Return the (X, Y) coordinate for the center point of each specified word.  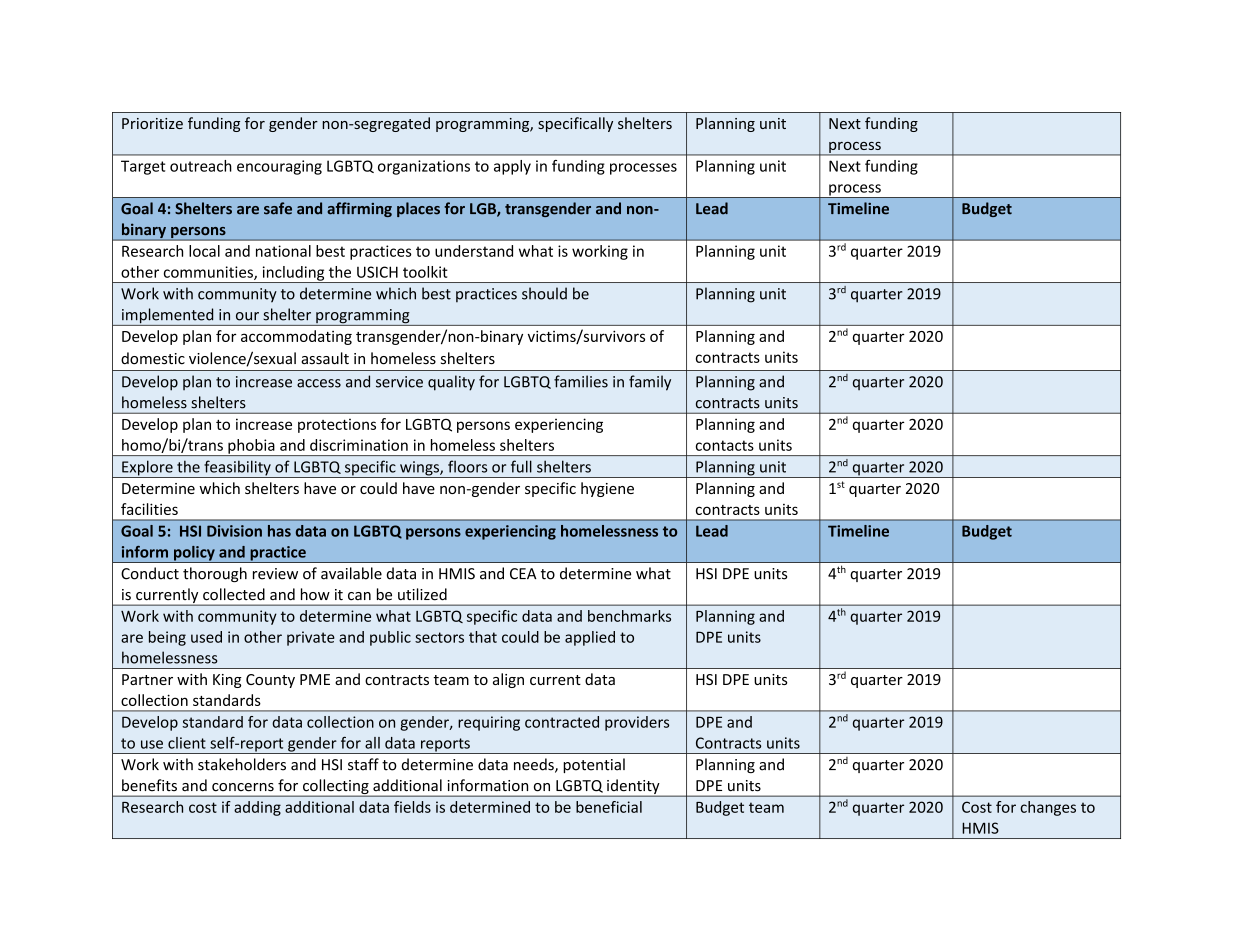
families (581, 381)
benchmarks (629, 616)
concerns (243, 787)
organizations (424, 167)
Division (234, 531)
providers (637, 723)
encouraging (279, 167)
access (319, 383)
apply (512, 167)
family (650, 383)
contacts (725, 445)
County (270, 681)
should (544, 293)
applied (590, 638)
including (293, 274)
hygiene (607, 489)
